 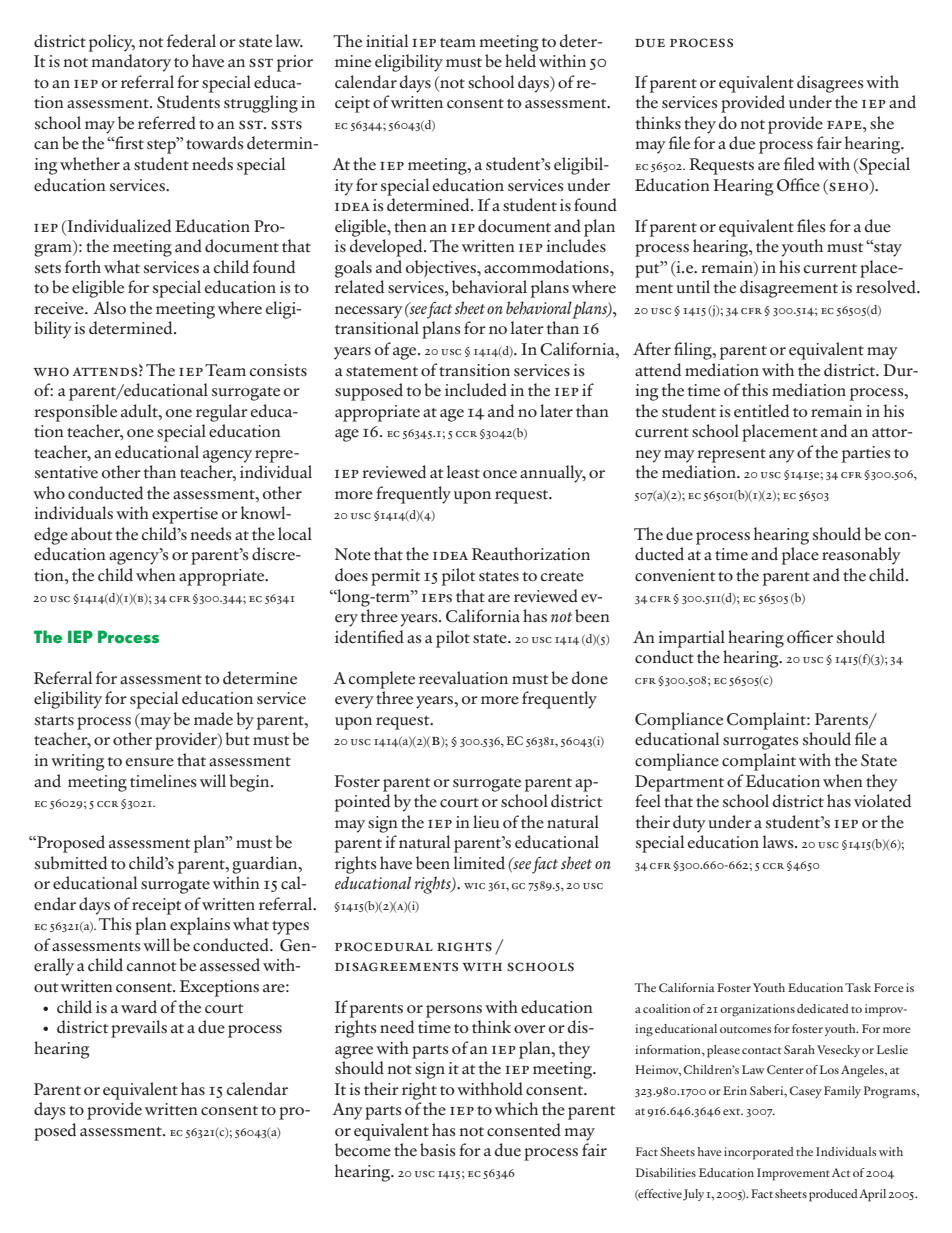 What do you see at coordinates (850, 186) in the image?
I see `seho` at bounding box center [850, 186].
